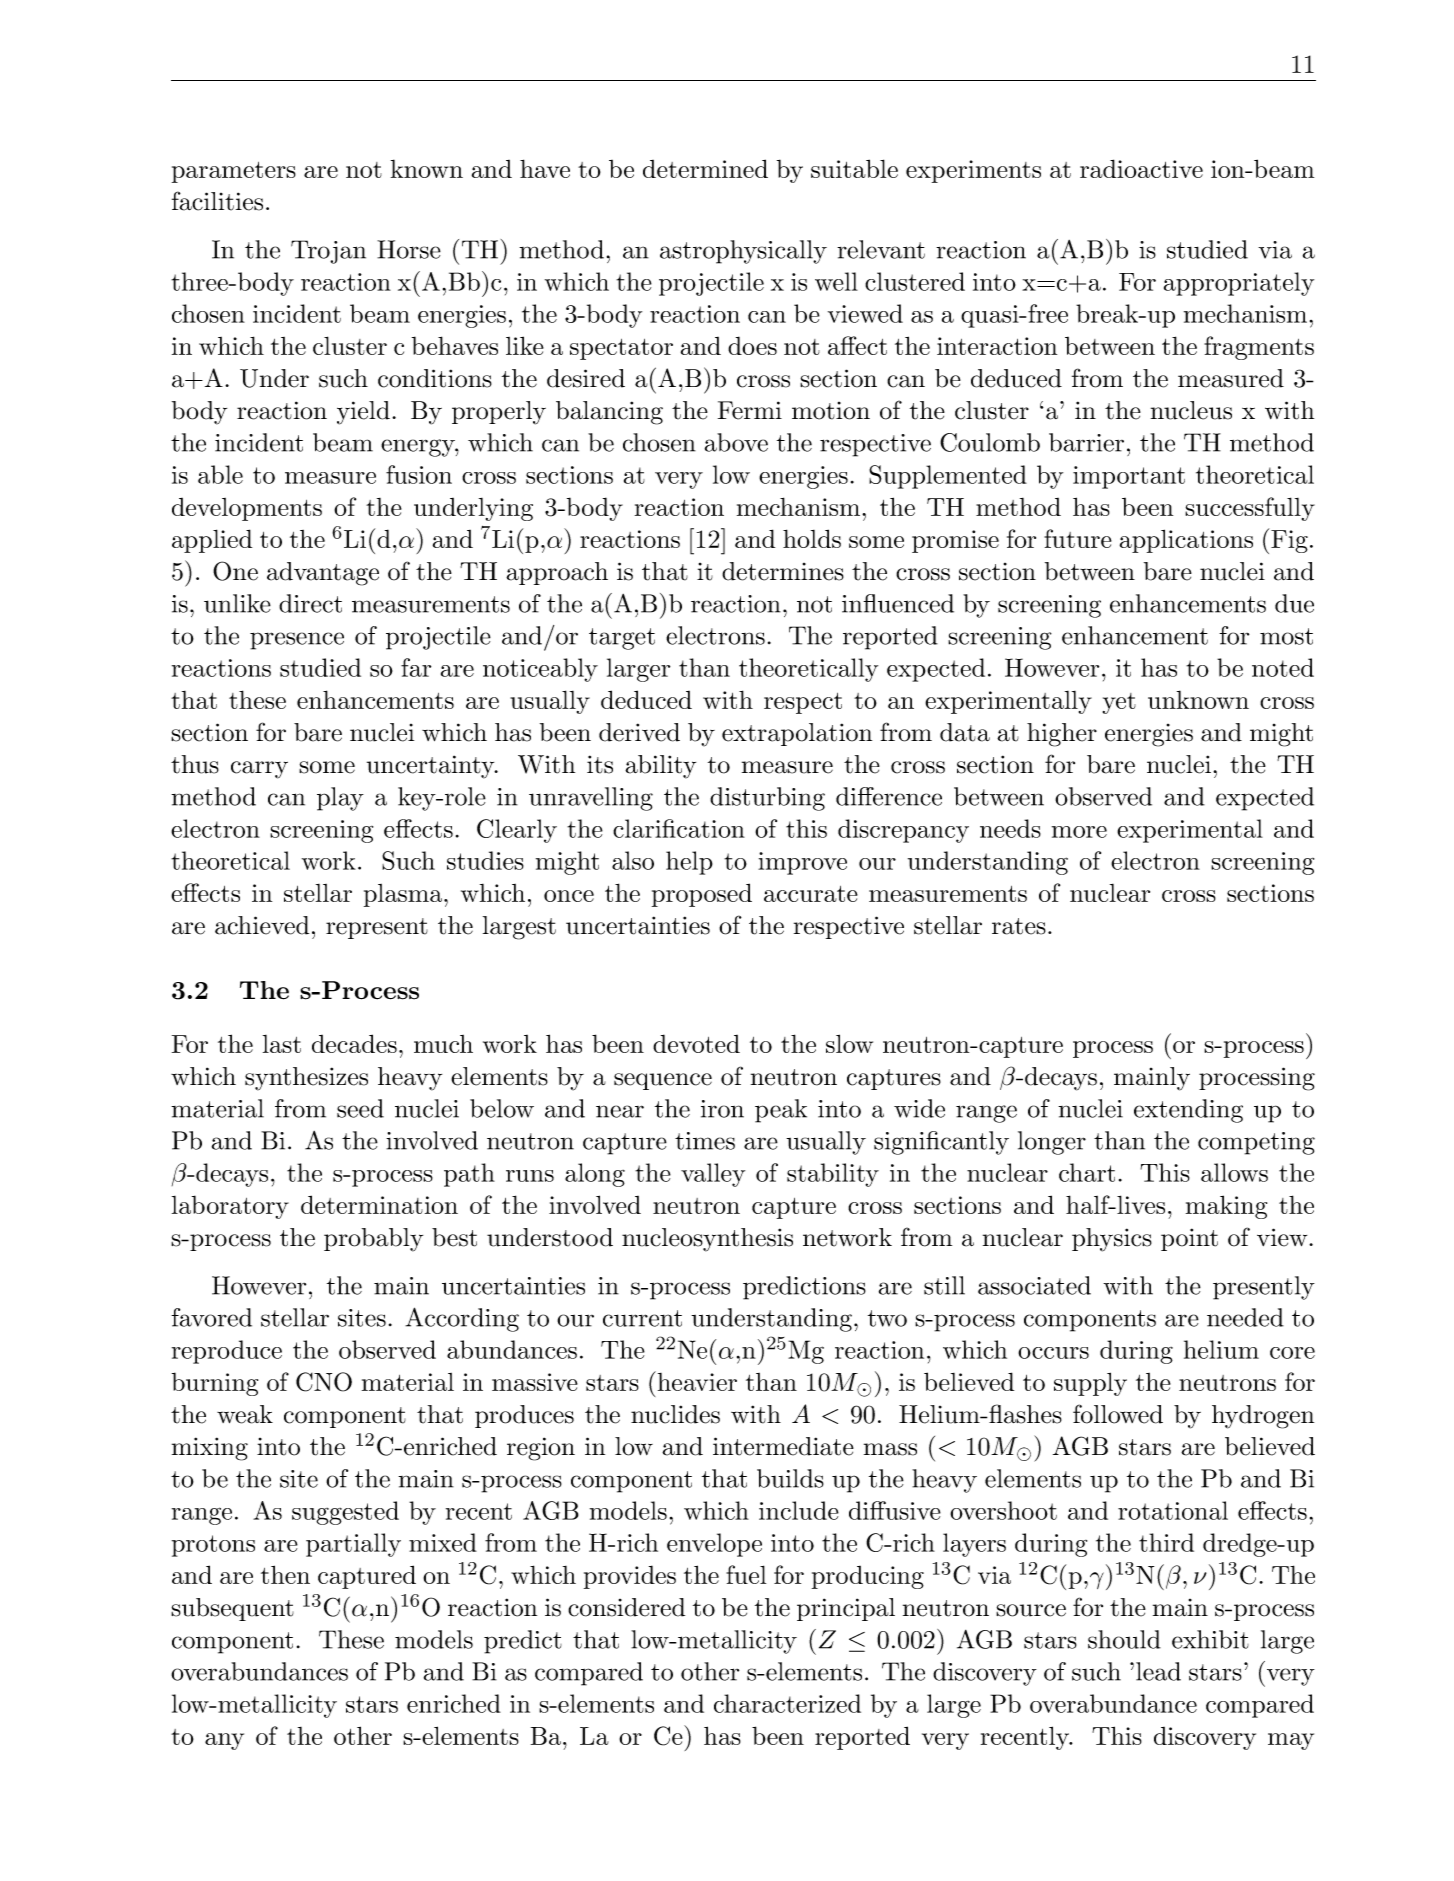 This image has height=1881, width=1454. What do you see at coordinates (705, 168) in the image?
I see `determined` at bounding box center [705, 168].
